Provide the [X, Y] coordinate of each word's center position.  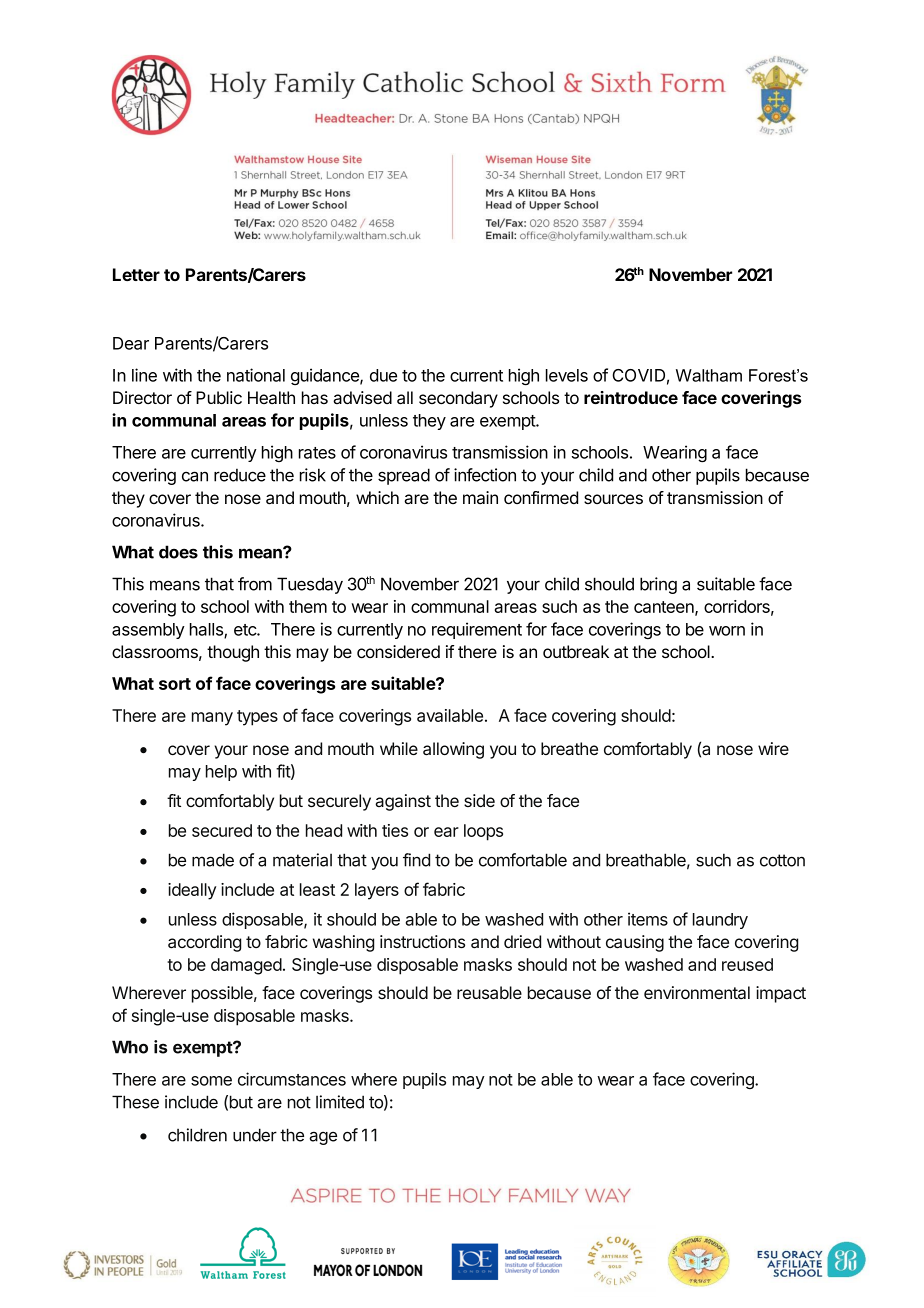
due [383, 375]
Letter [136, 274]
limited [340, 1102]
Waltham [709, 375]
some [211, 1081]
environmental [697, 992]
